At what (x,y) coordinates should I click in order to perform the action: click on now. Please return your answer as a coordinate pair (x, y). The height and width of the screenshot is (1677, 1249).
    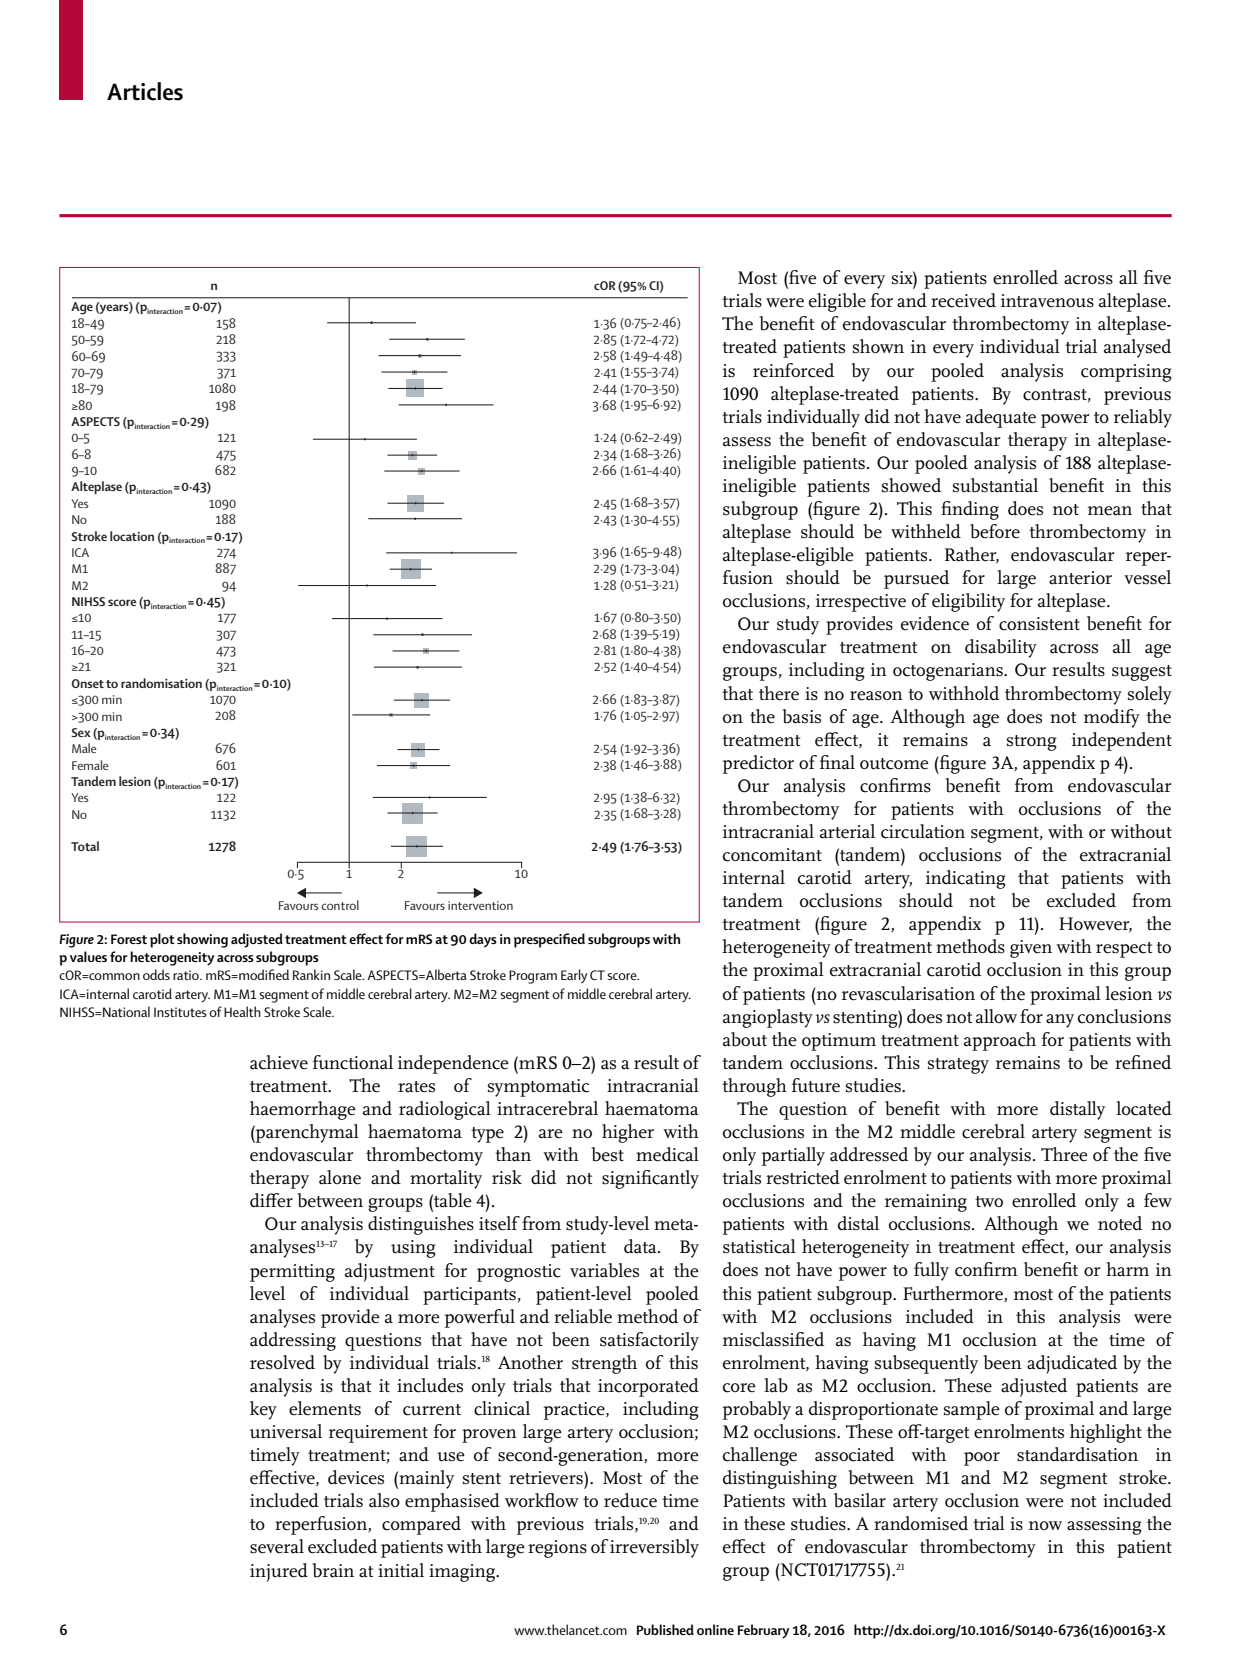
    Looking at the image, I should click on (1045, 1525).
